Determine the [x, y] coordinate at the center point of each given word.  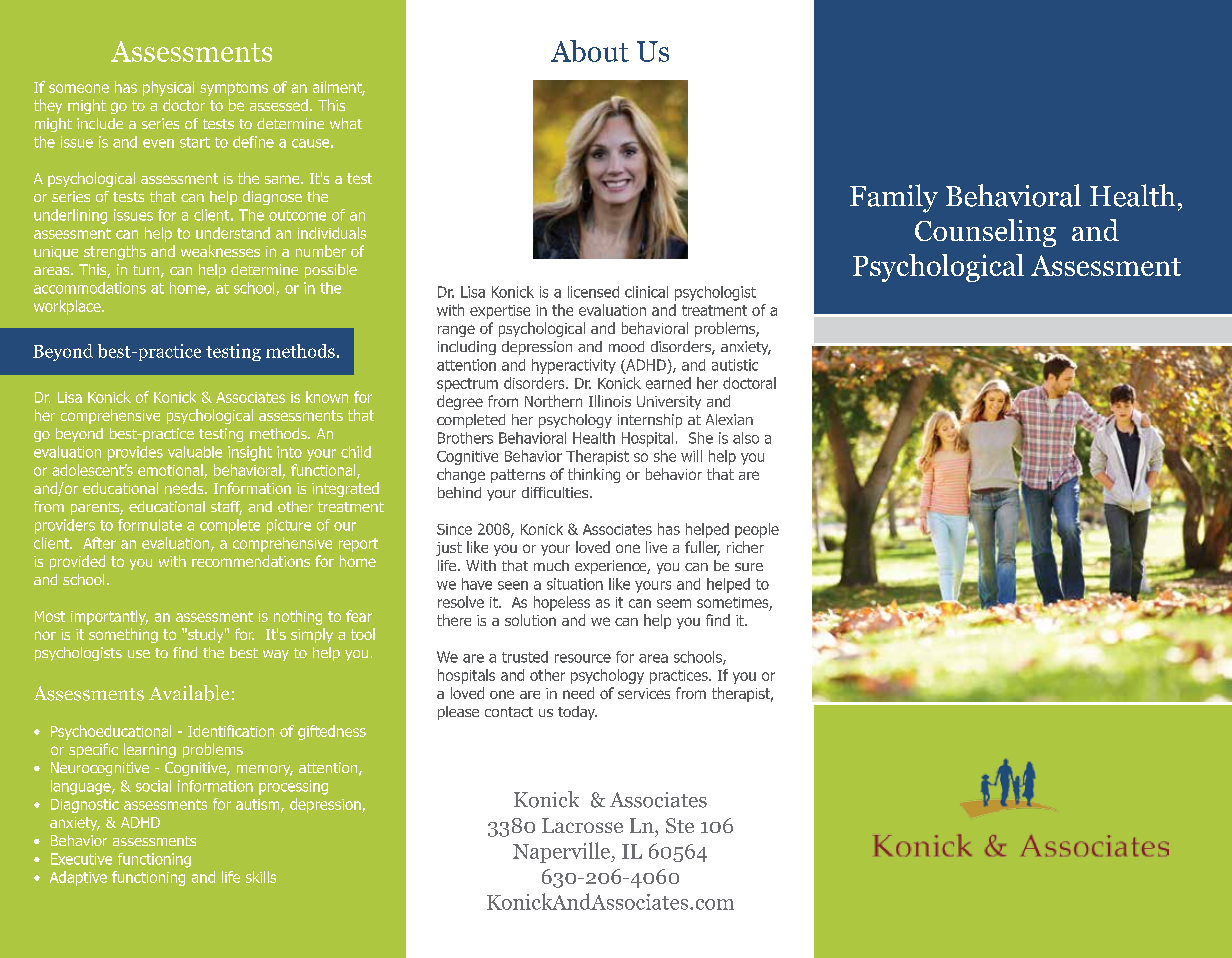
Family [894, 198]
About [590, 51]
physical [168, 88]
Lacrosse [582, 825]
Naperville [562, 852]
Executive [81, 859]
